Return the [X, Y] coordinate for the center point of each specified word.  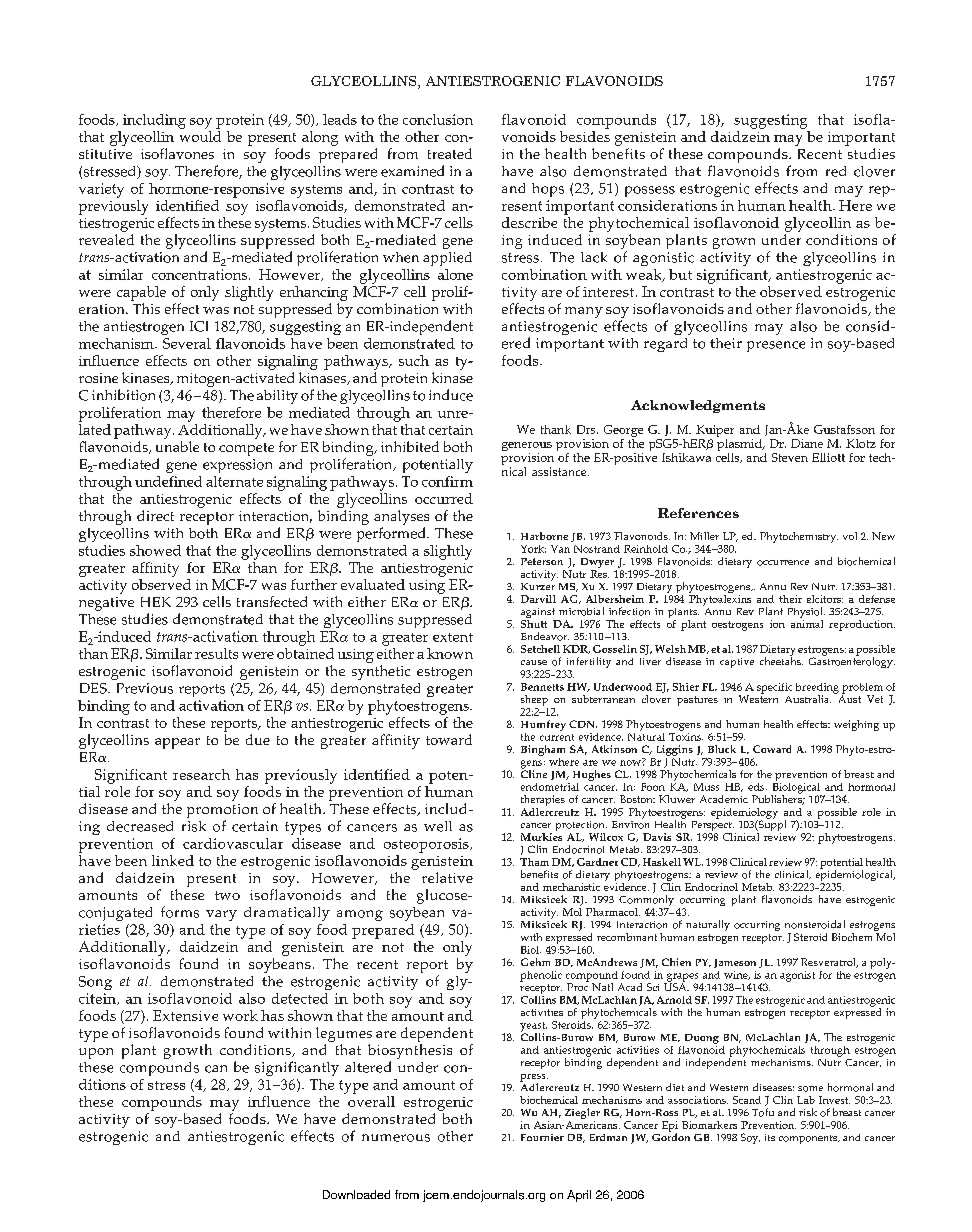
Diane [807, 443]
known [450, 653]
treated [450, 153]
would [200, 135]
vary [221, 915]
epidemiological [855, 876]
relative [447, 877]
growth [188, 1051]
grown [734, 243]
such [414, 360]
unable [177, 446]
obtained [305, 653]
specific [774, 688]
